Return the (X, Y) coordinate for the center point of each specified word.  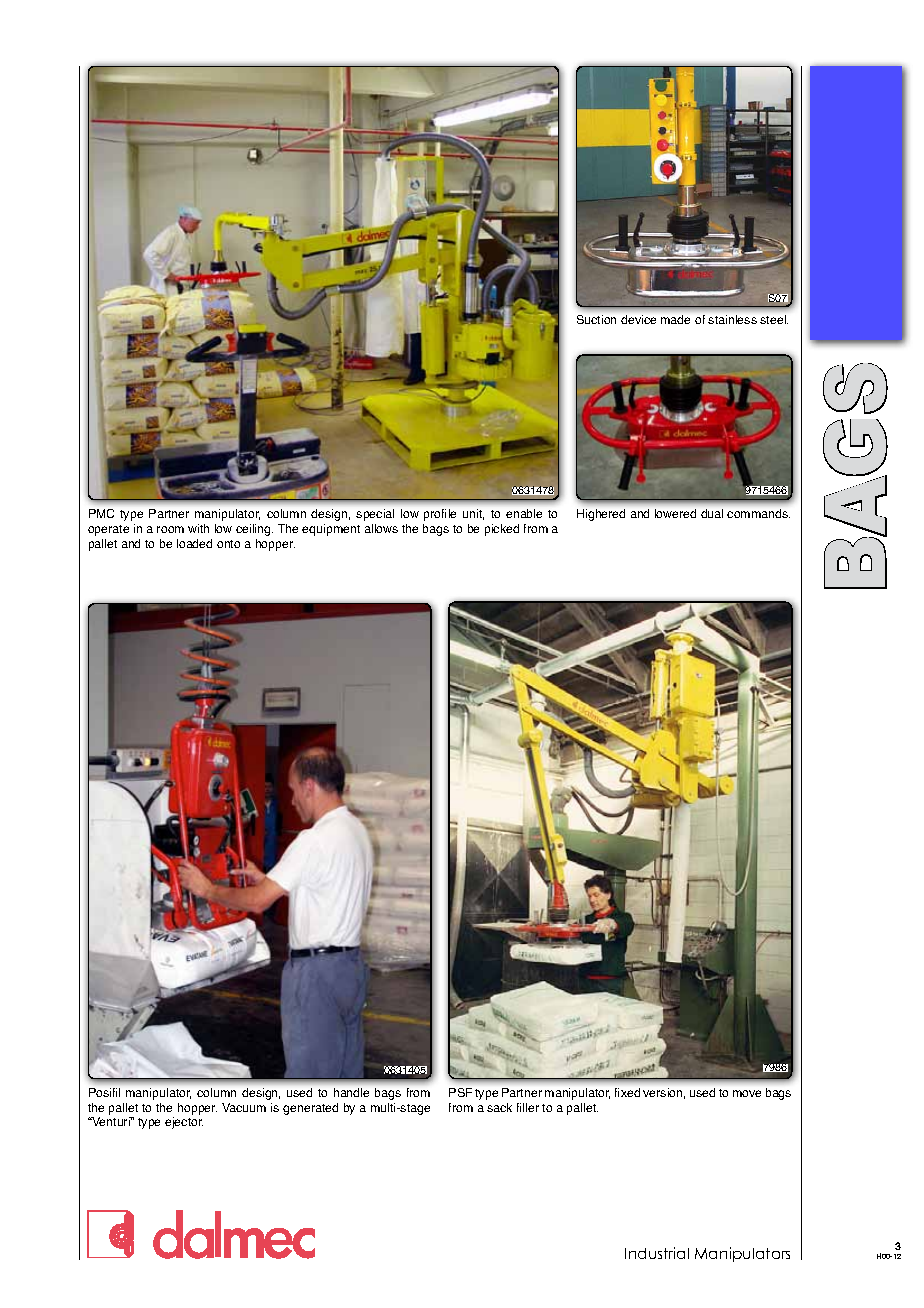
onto (228, 544)
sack (499, 1107)
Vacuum (244, 1107)
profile (440, 515)
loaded (194, 543)
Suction (596, 319)
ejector (184, 1123)
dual (712, 513)
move (747, 1093)
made (675, 319)
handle (351, 1092)
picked (502, 530)
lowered (675, 513)
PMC (101, 513)
